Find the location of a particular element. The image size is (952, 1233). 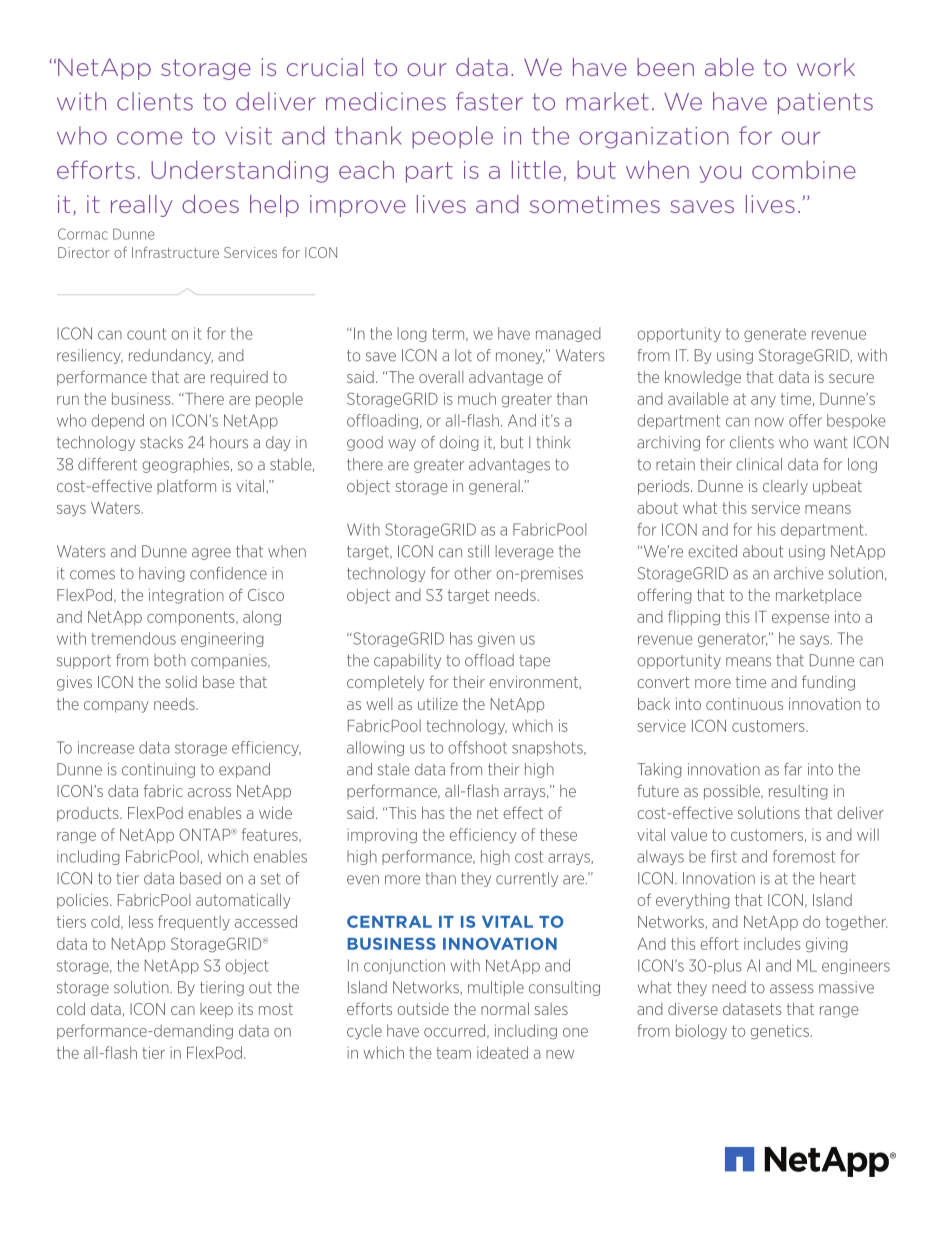

visit is located at coordinates (248, 136).
